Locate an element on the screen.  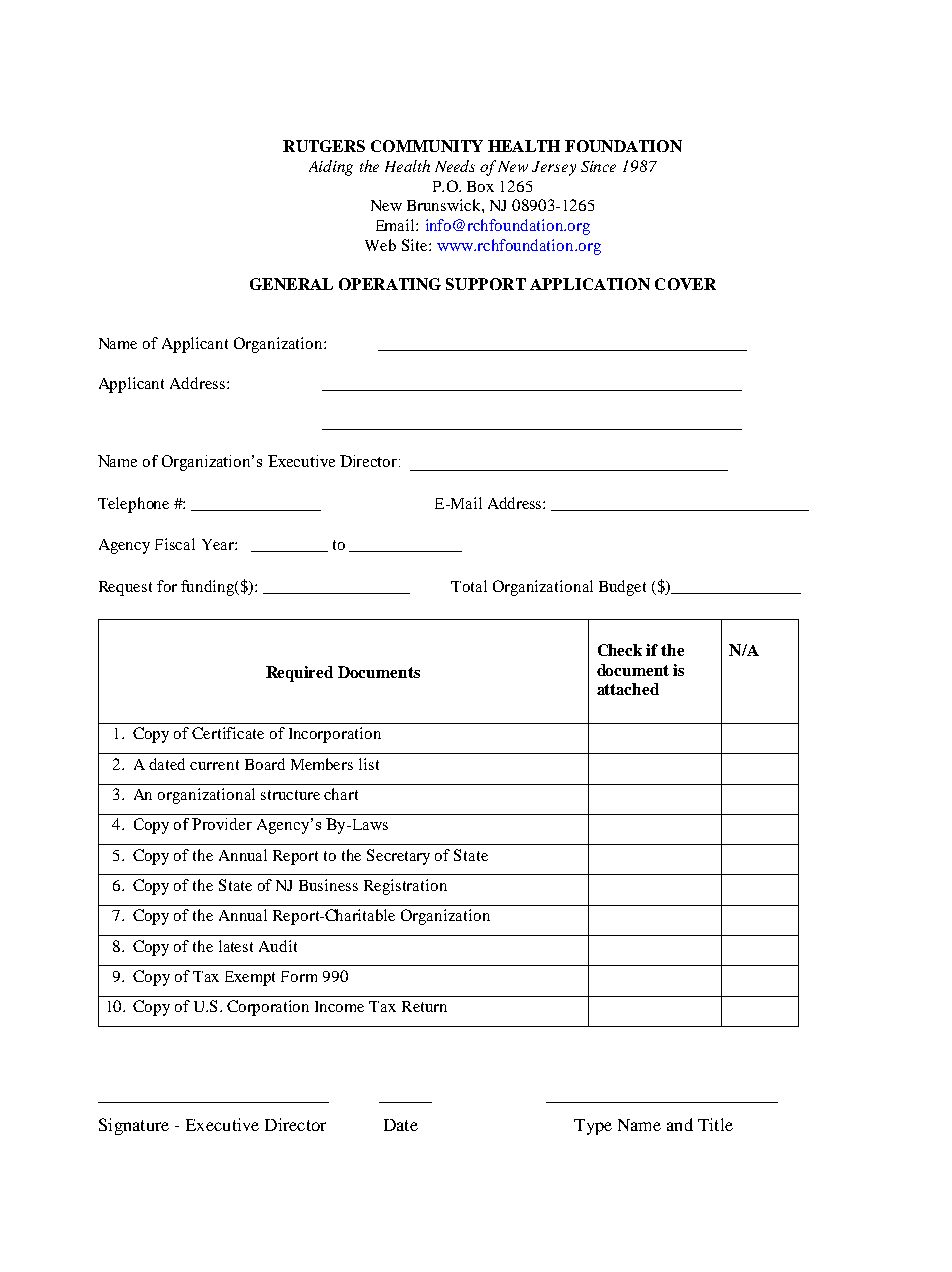
RUTGERS is located at coordinates (324, 146).
